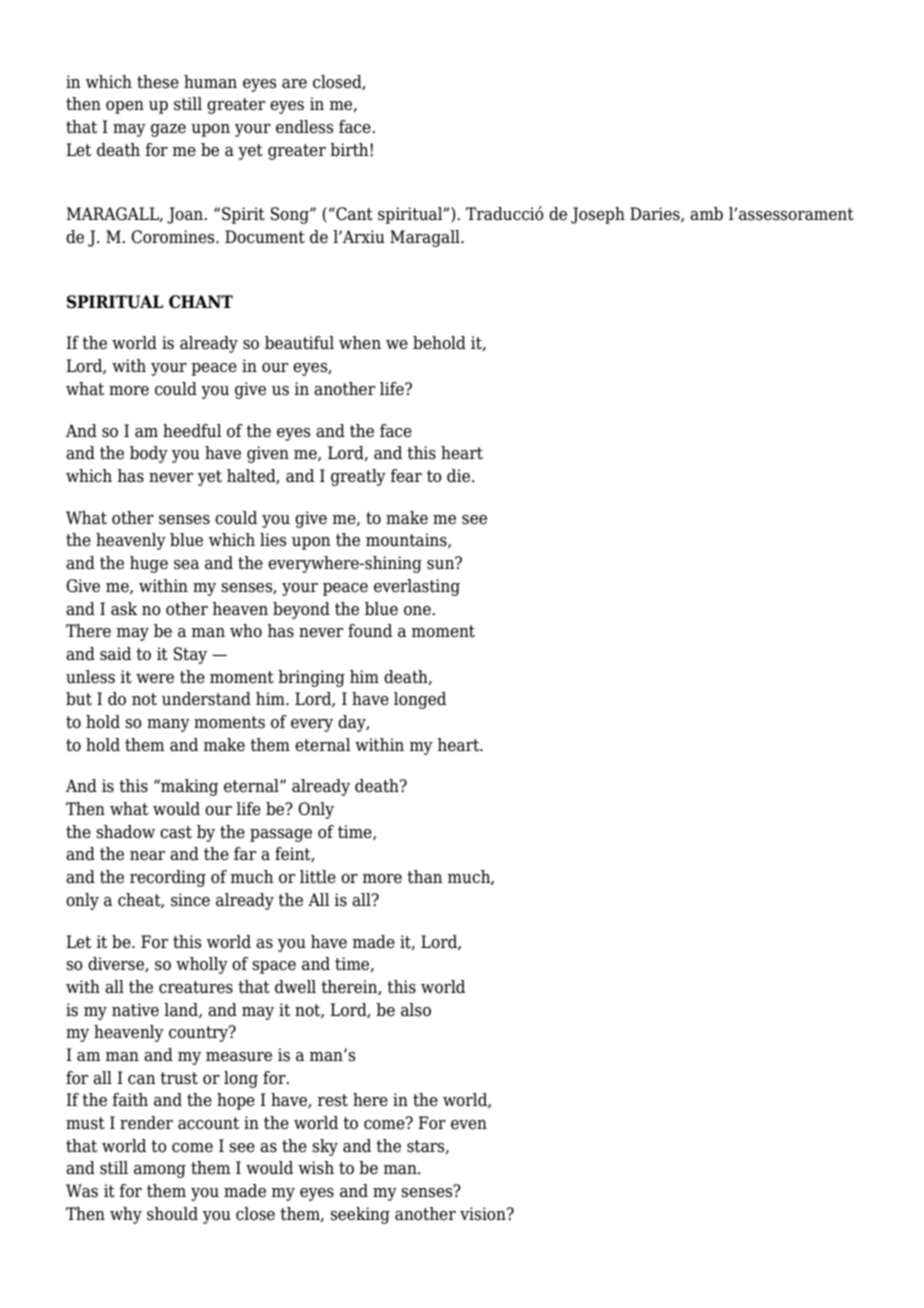 This screenshot has width=924, height=1308. I want to click on were, so click(155, 679).
